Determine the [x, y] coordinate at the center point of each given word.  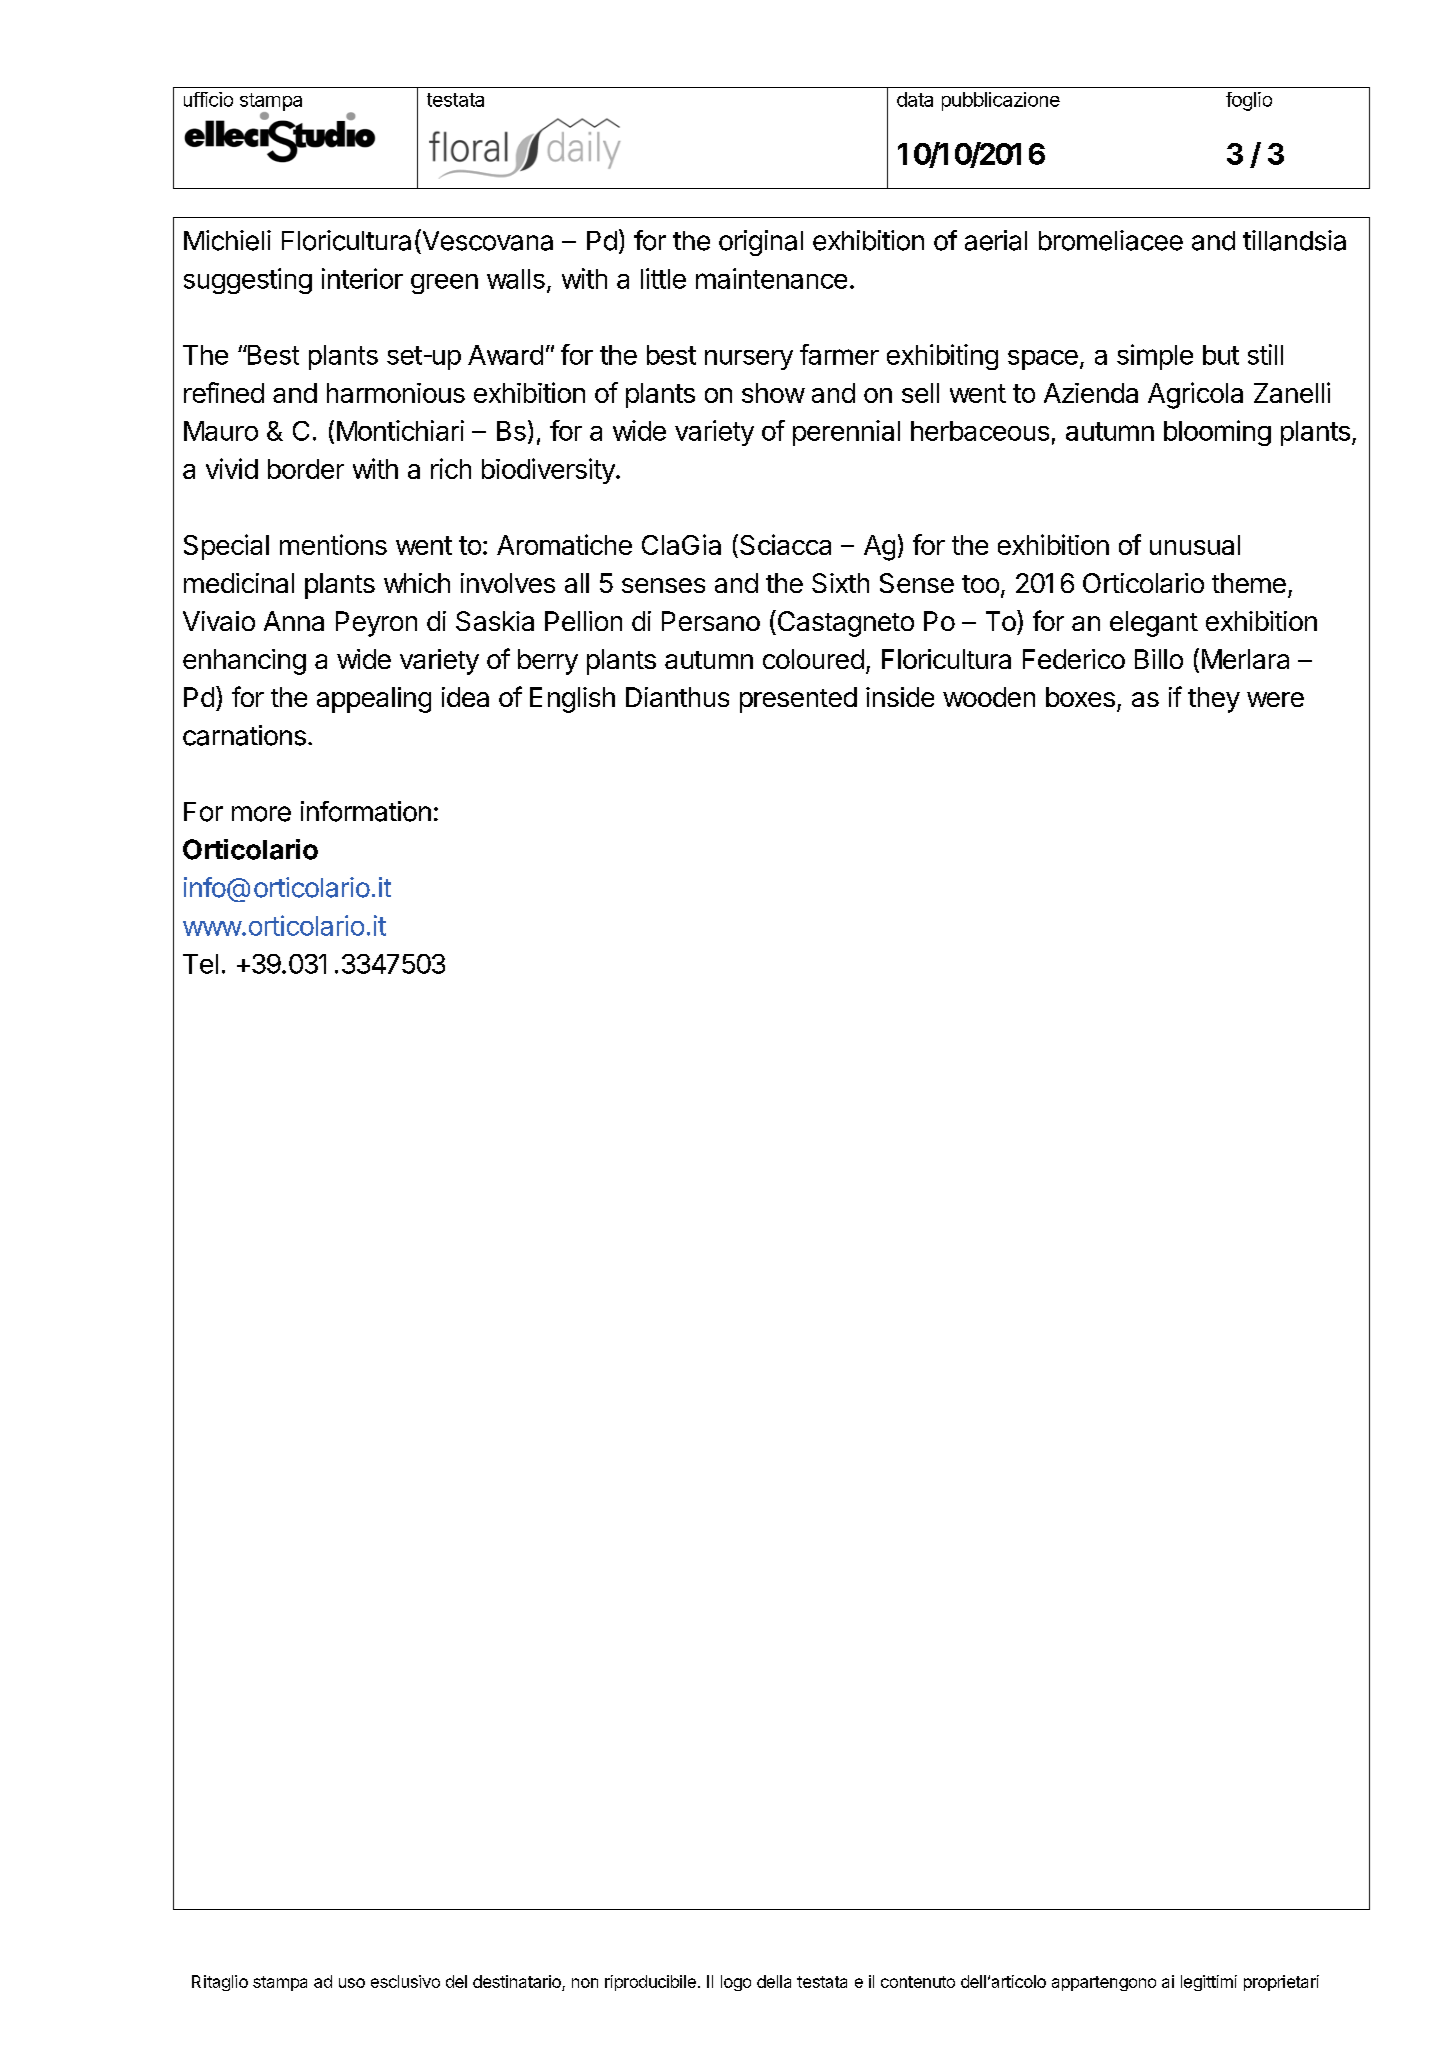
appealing [374, 700]
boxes [1080, 697]
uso [352, 1983]
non [585, 1983]
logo [736, 1983]
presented [798, 700]
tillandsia [1294, 240]
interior [362, 278]
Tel [200, 964]
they [1214, 700]
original [761, 243]
